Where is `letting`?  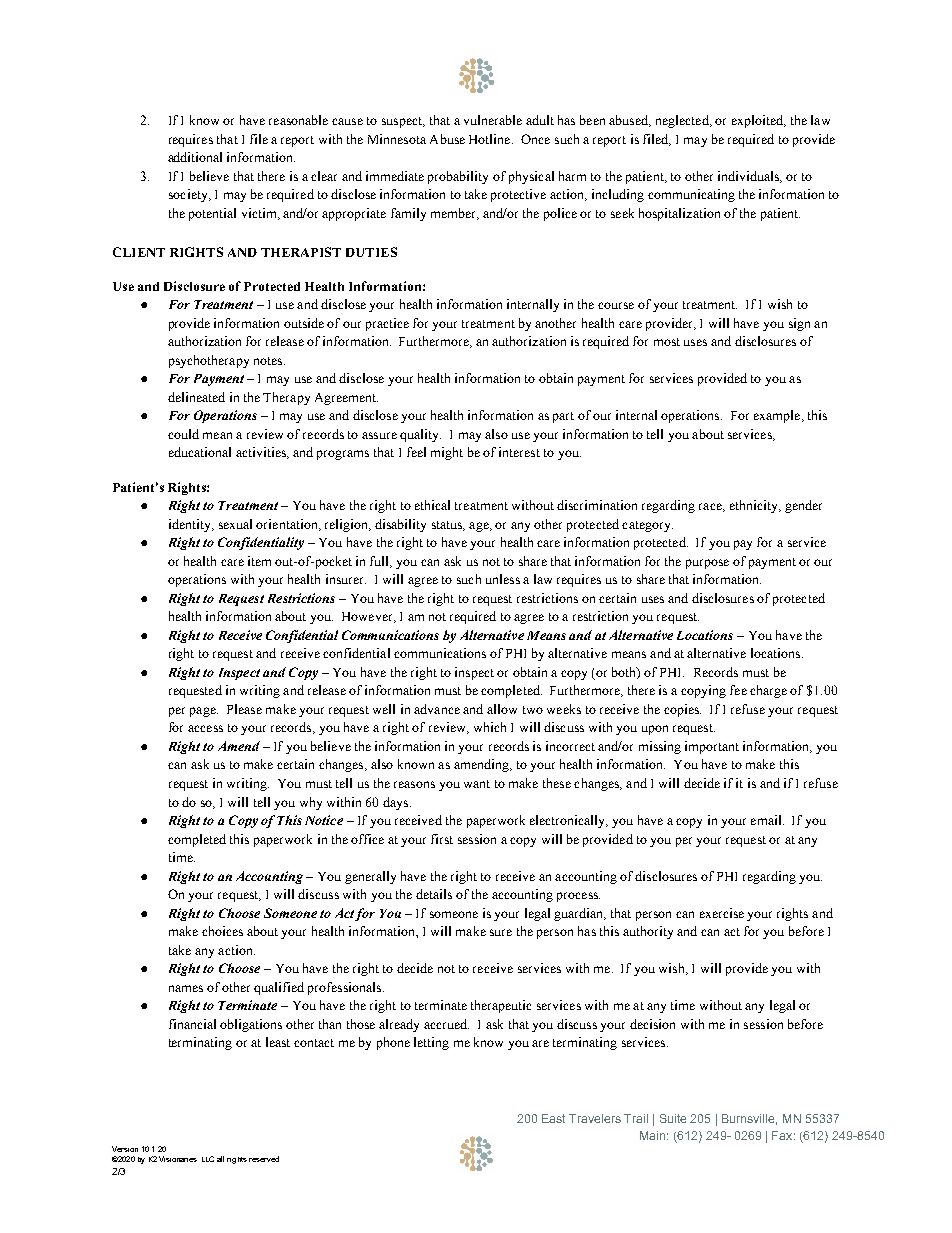 letting is located at coordinates (431, 1043).
